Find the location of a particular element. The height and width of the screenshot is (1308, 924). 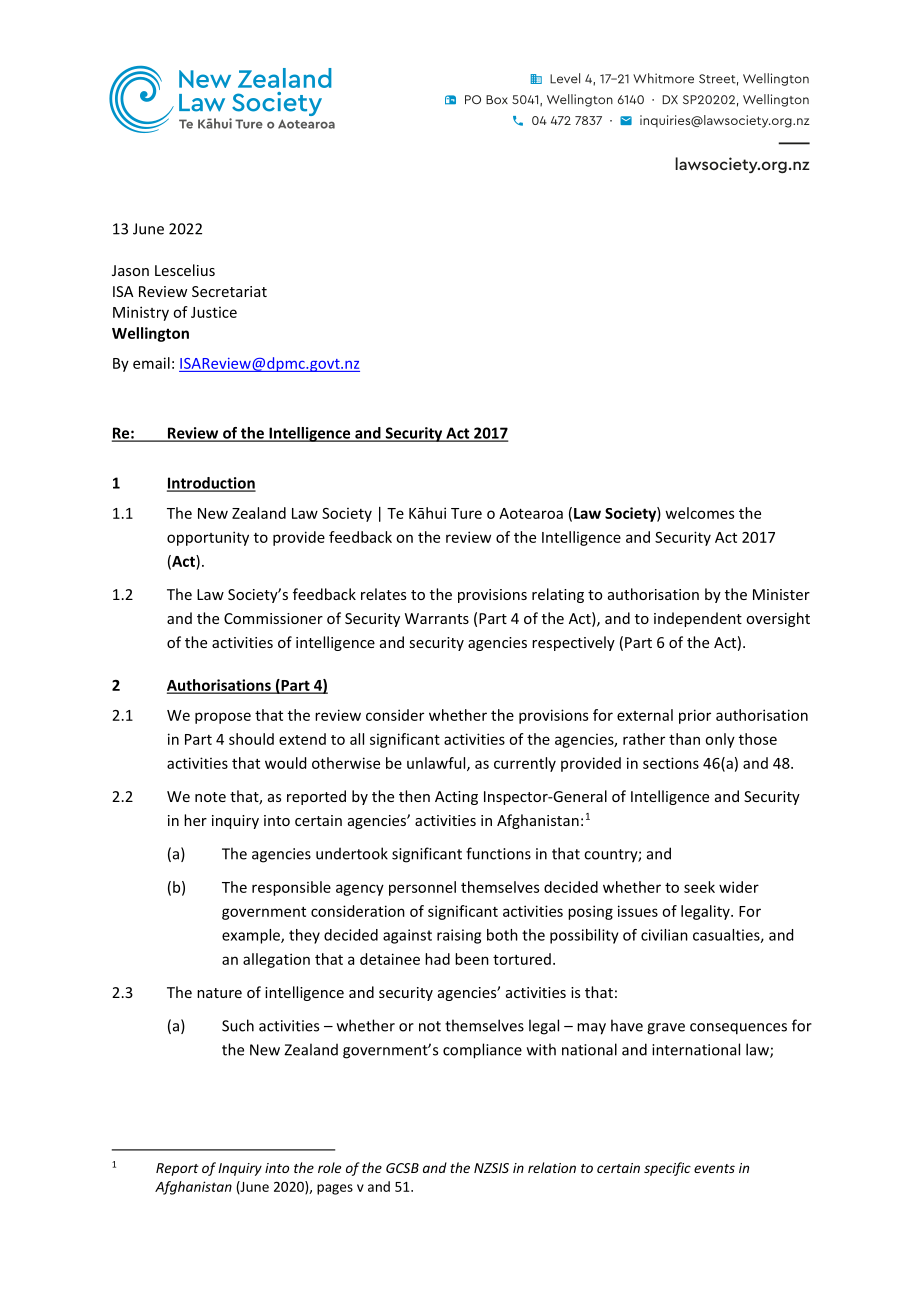

Justice is located at coordinates (214, 312).
